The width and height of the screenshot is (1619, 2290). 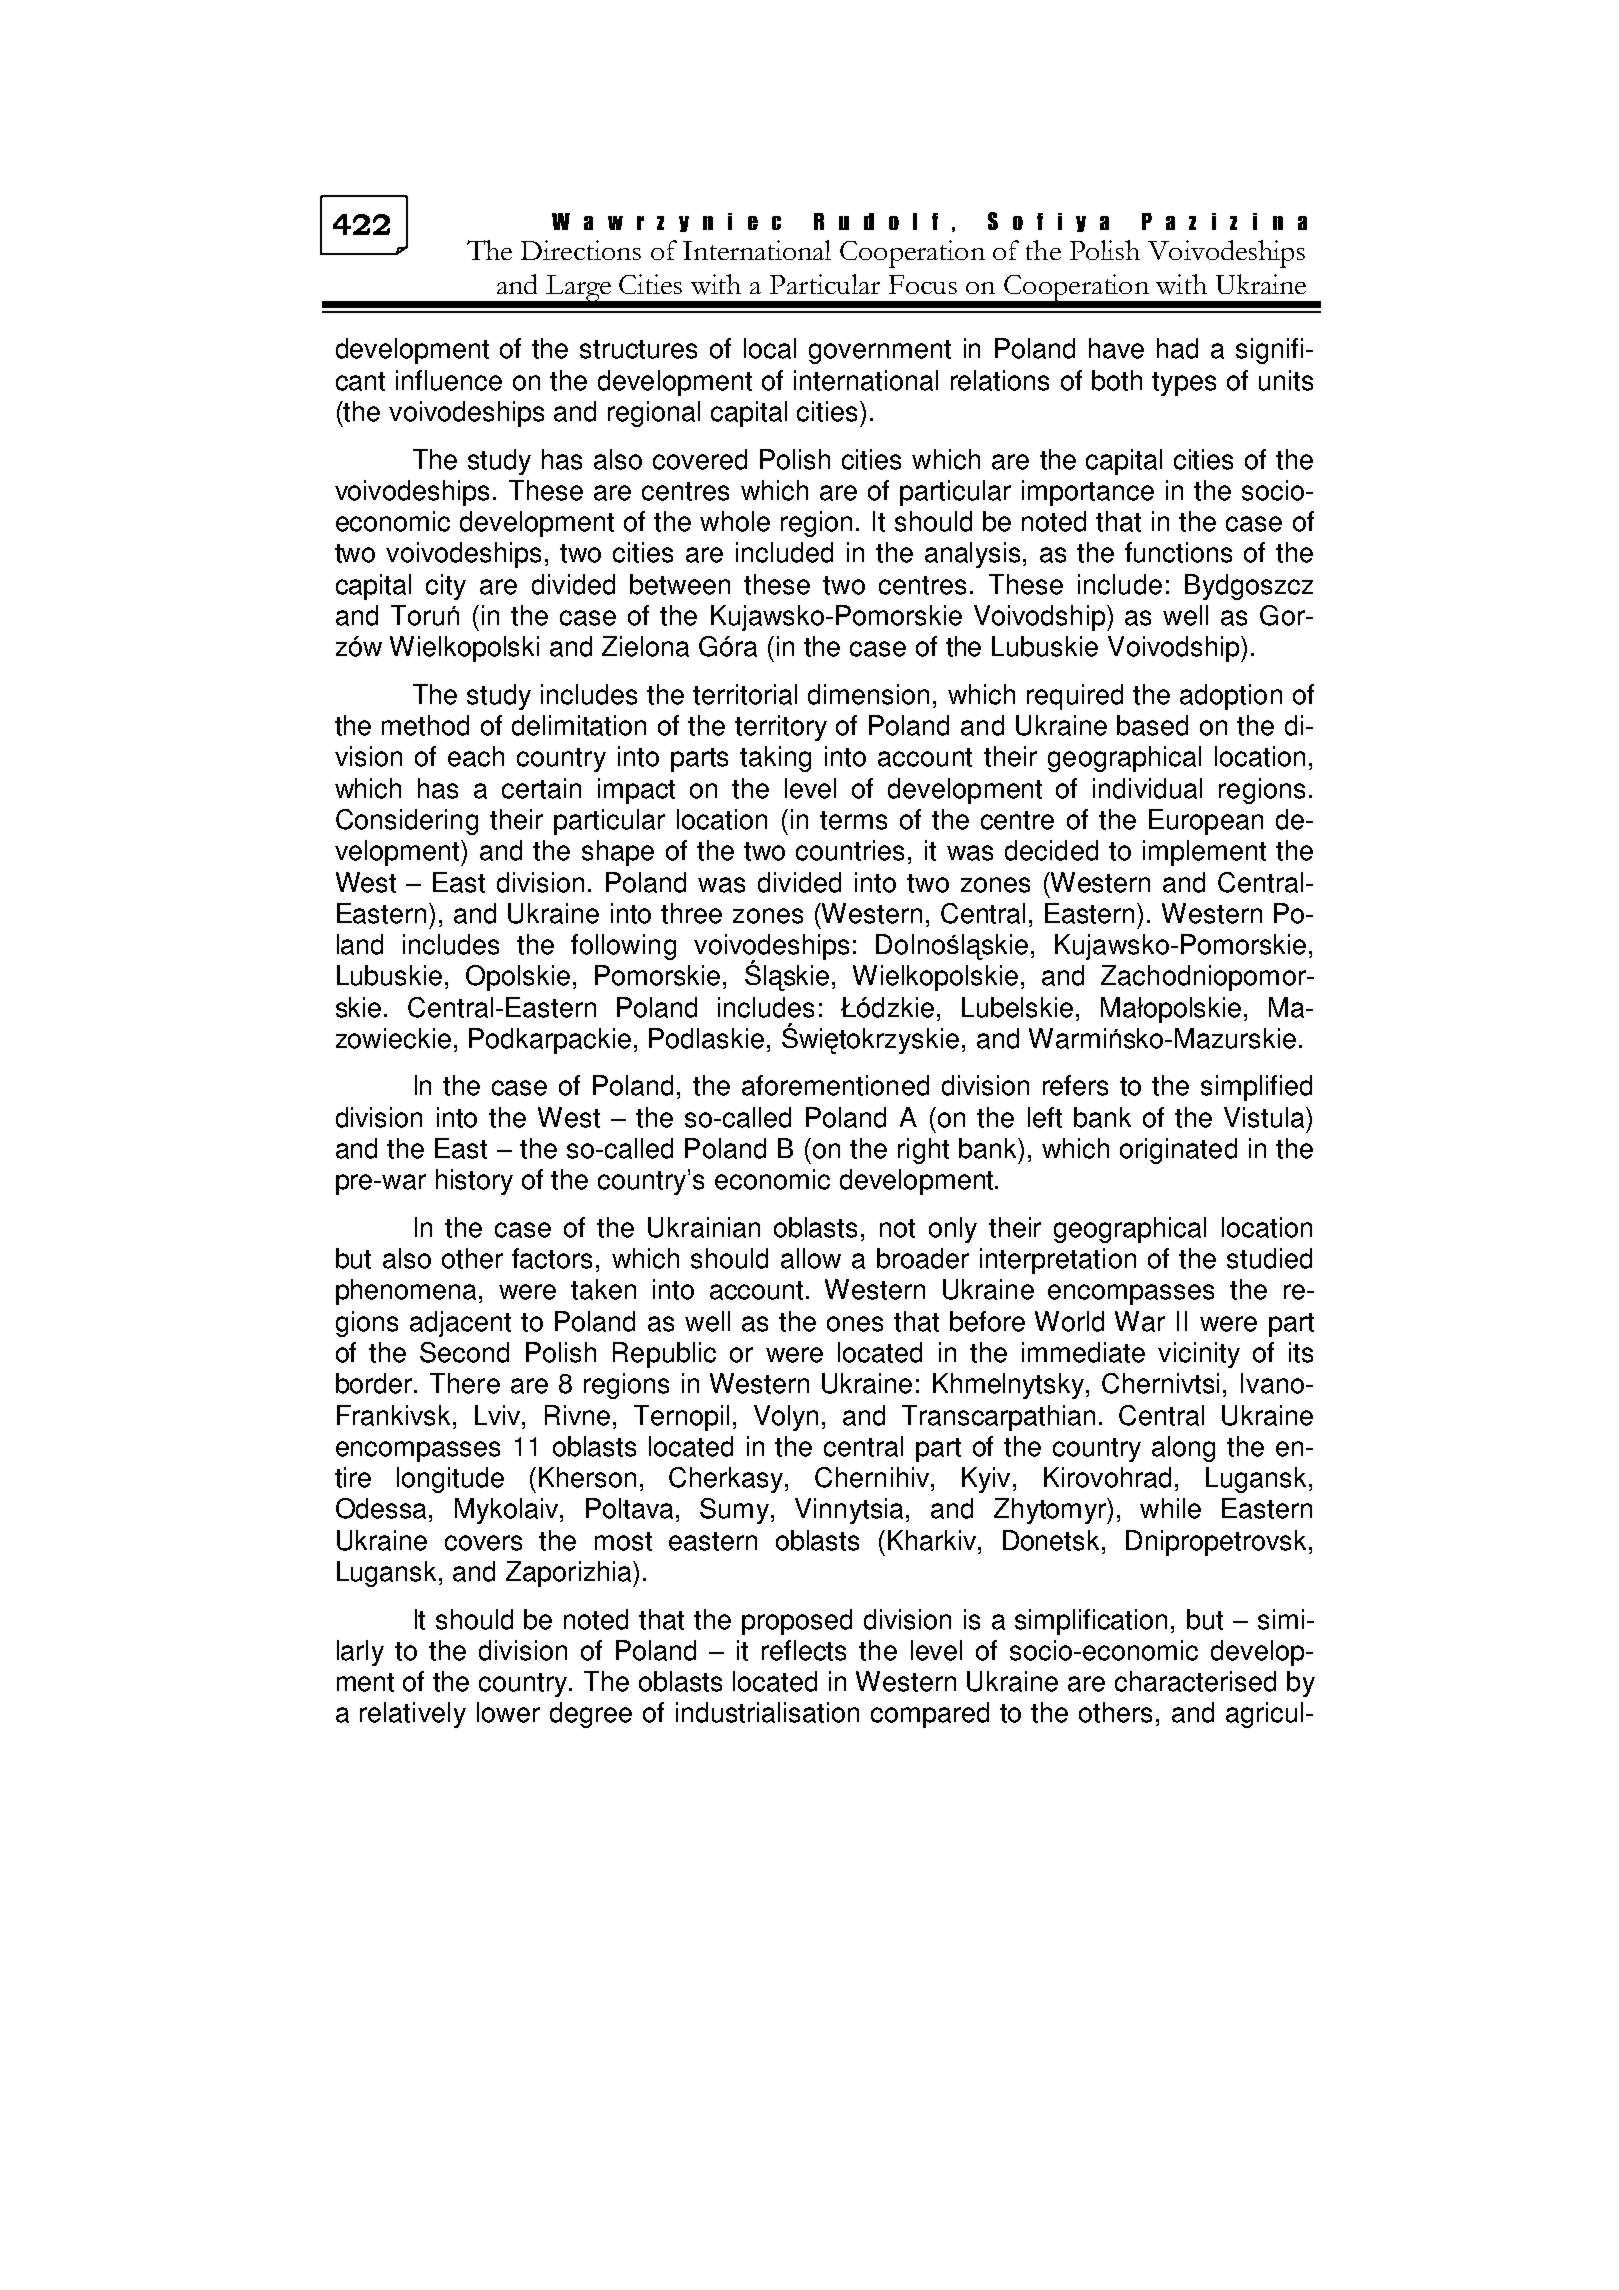 I want to click on characterised, so click(x=1195, y=1681).
